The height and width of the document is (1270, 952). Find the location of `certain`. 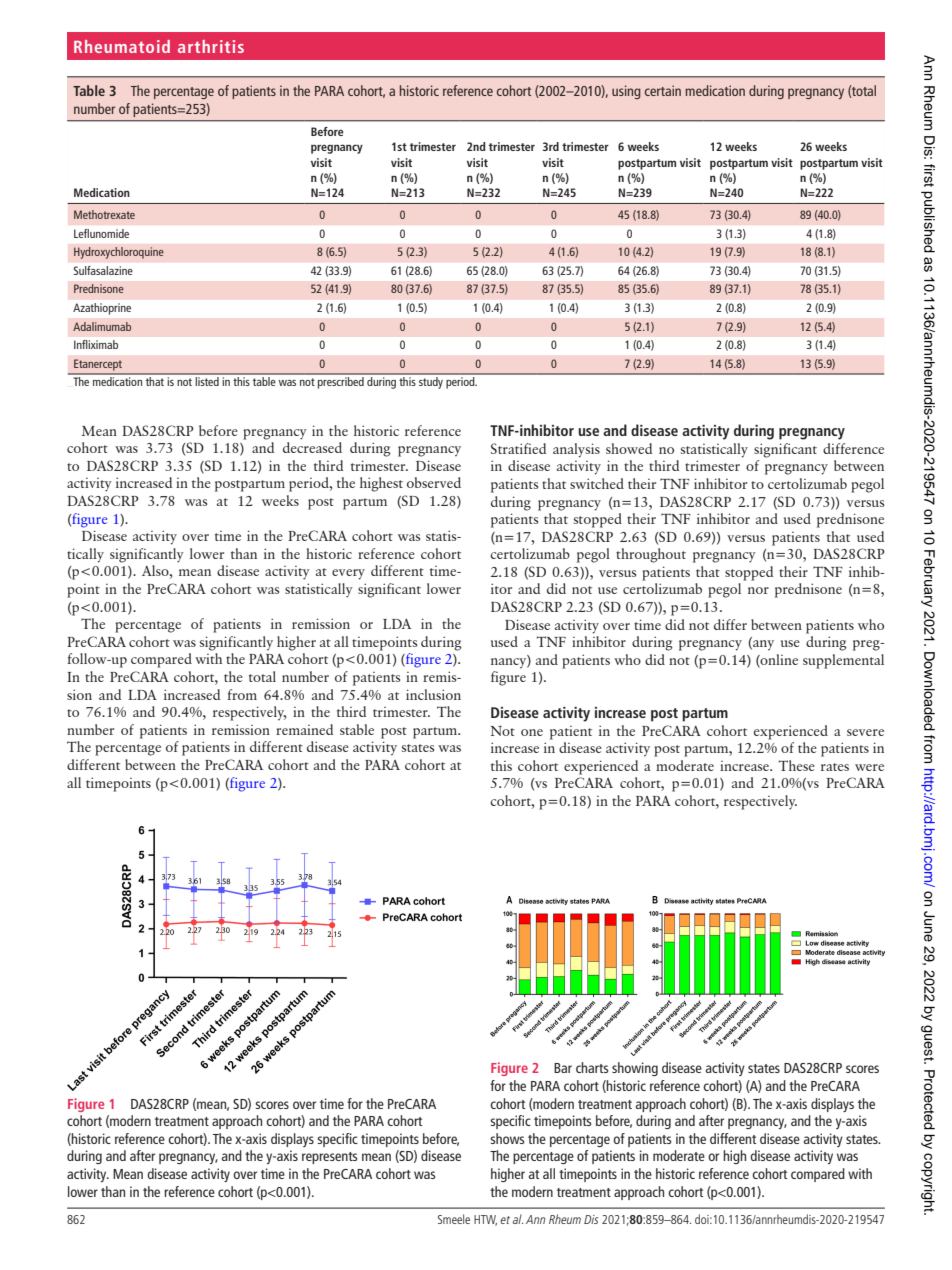

certain is located at coordinates (663, 90).
